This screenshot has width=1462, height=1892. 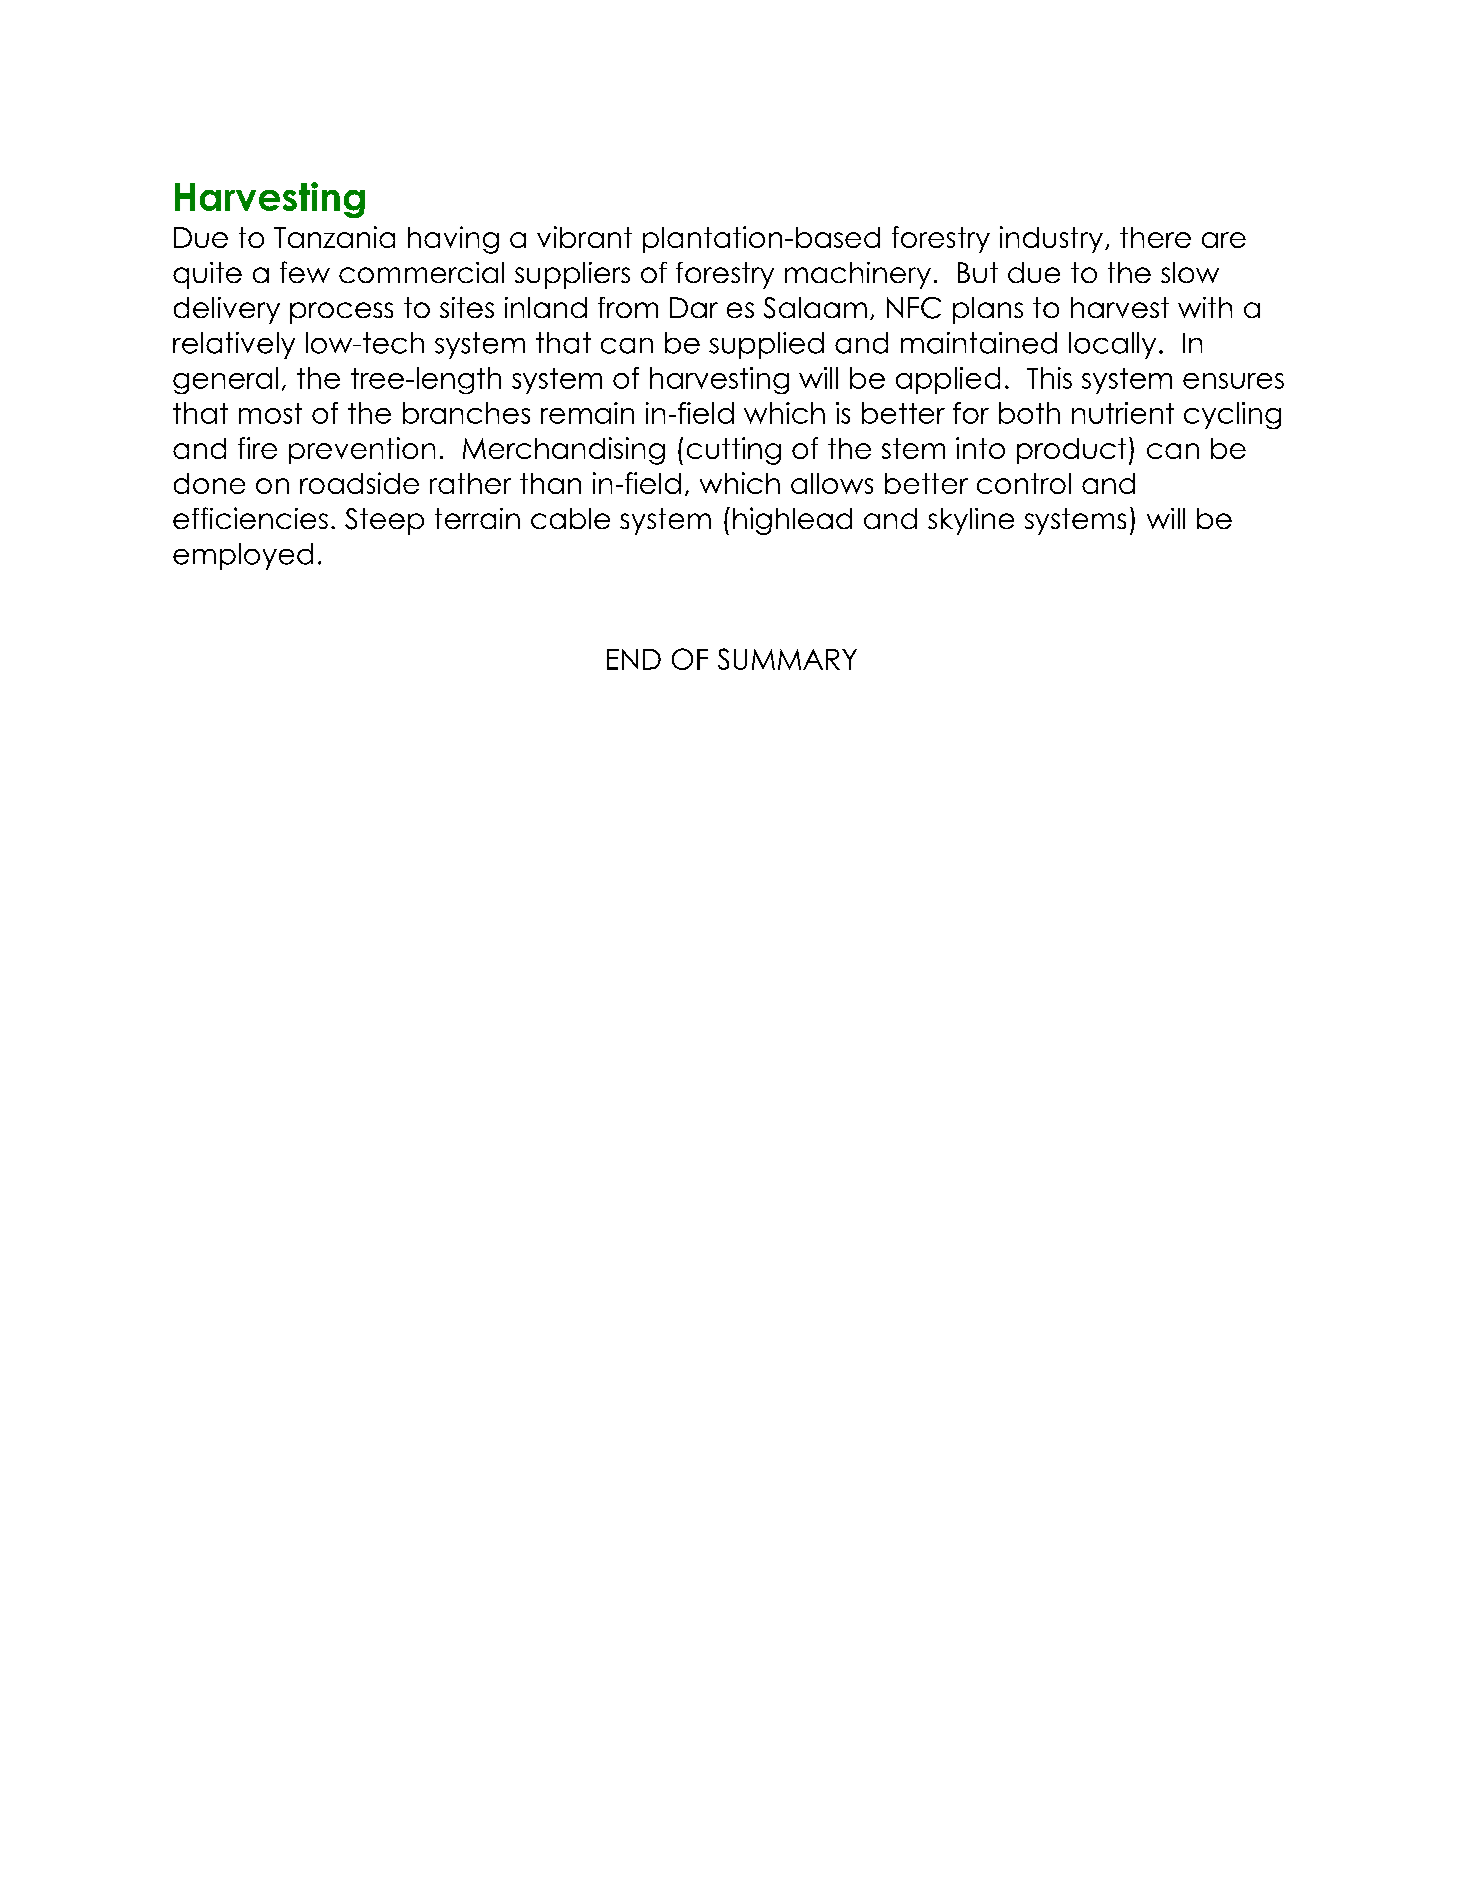 I want to click on supplied, so click(x=766, y=345).
